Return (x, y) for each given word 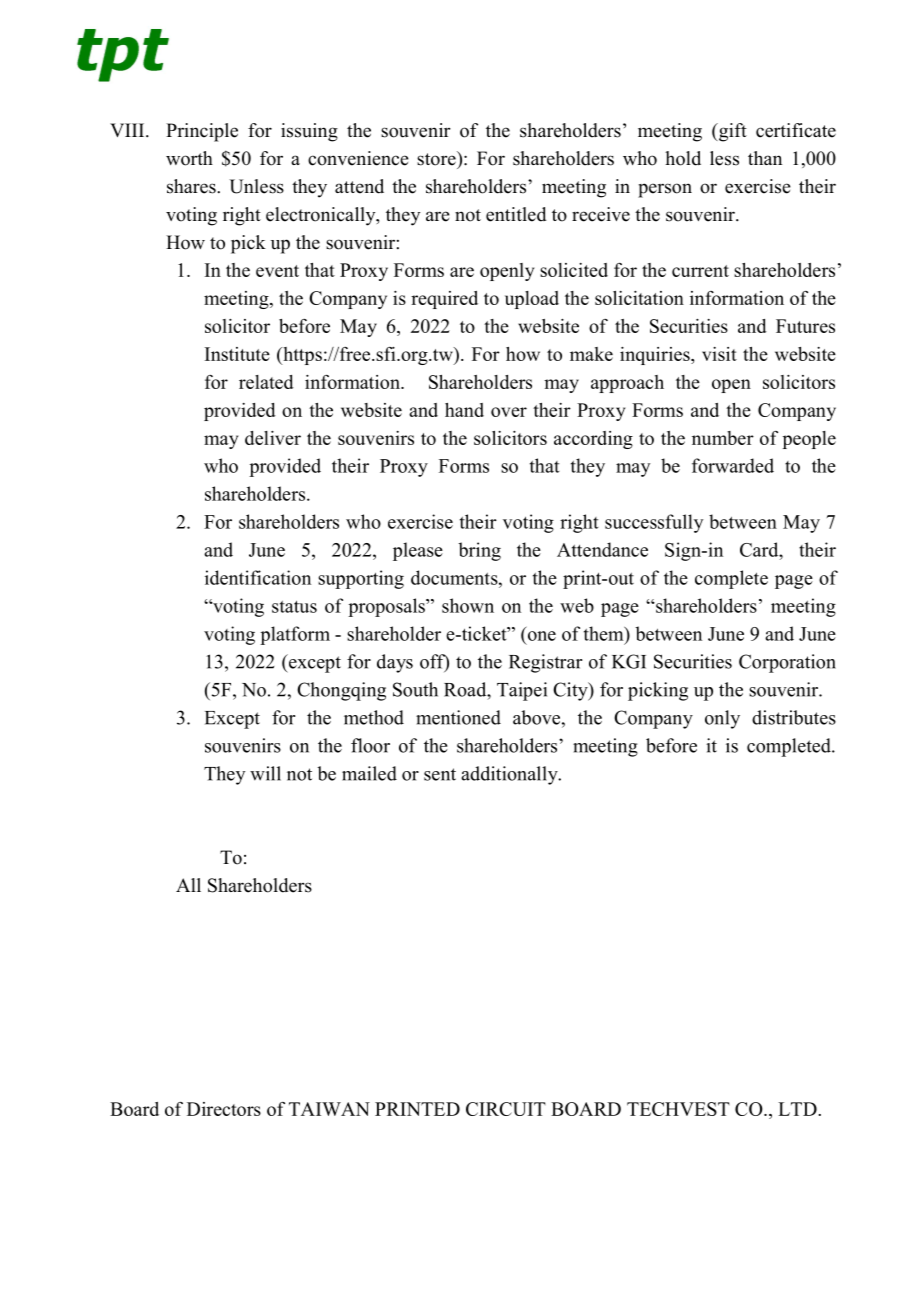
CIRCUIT (506, 1109)
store (437, 158)
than (765, 158)
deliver (273, 438)
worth (189, 158)
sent (440, 774)
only (722, 719)
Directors (224, 1109)
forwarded (733, 465)
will (265, 773)
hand (464, 410)
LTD (797, 1109)
